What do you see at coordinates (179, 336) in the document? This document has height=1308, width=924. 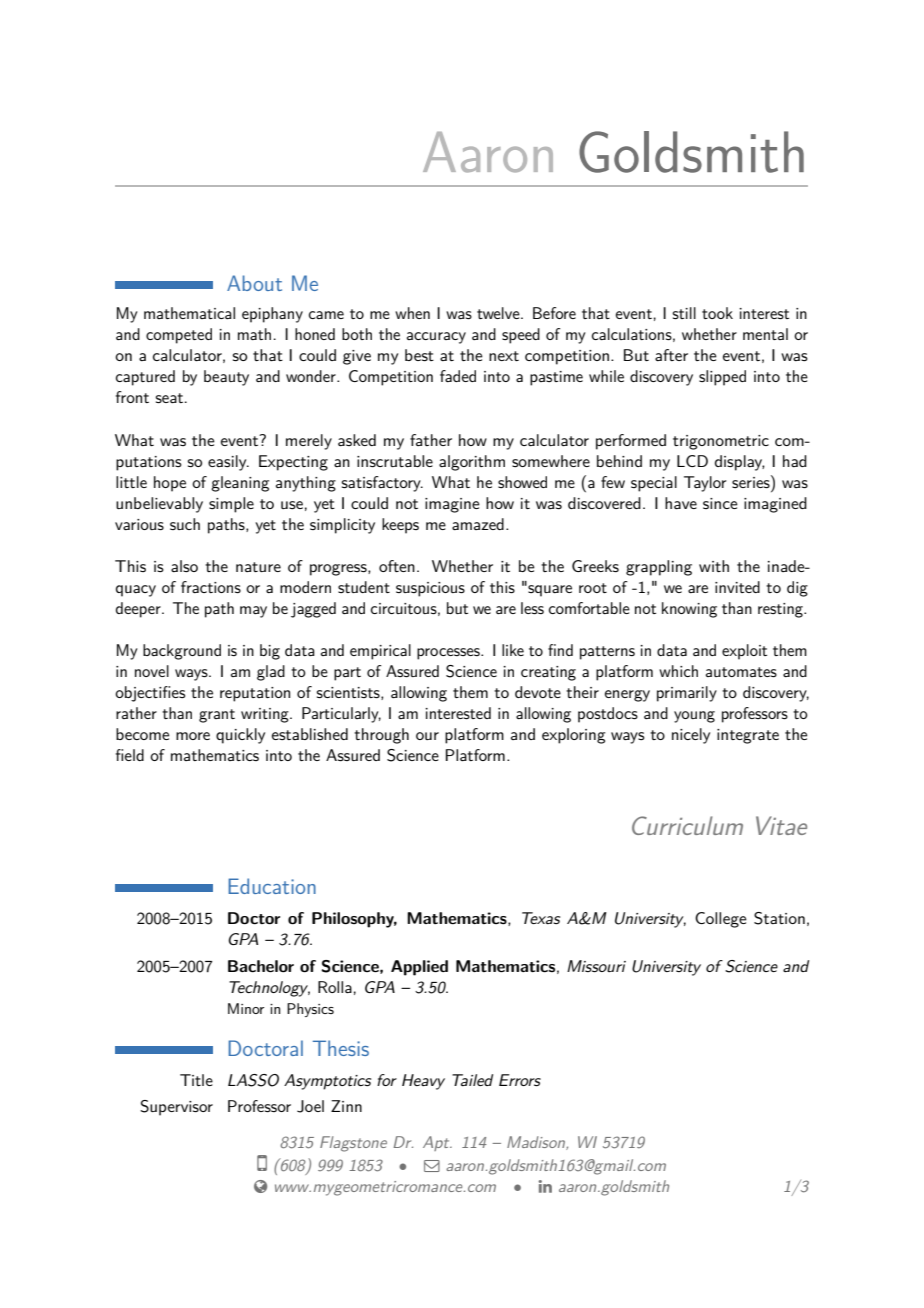 I see `competed` at bounding box center [179, 336].
